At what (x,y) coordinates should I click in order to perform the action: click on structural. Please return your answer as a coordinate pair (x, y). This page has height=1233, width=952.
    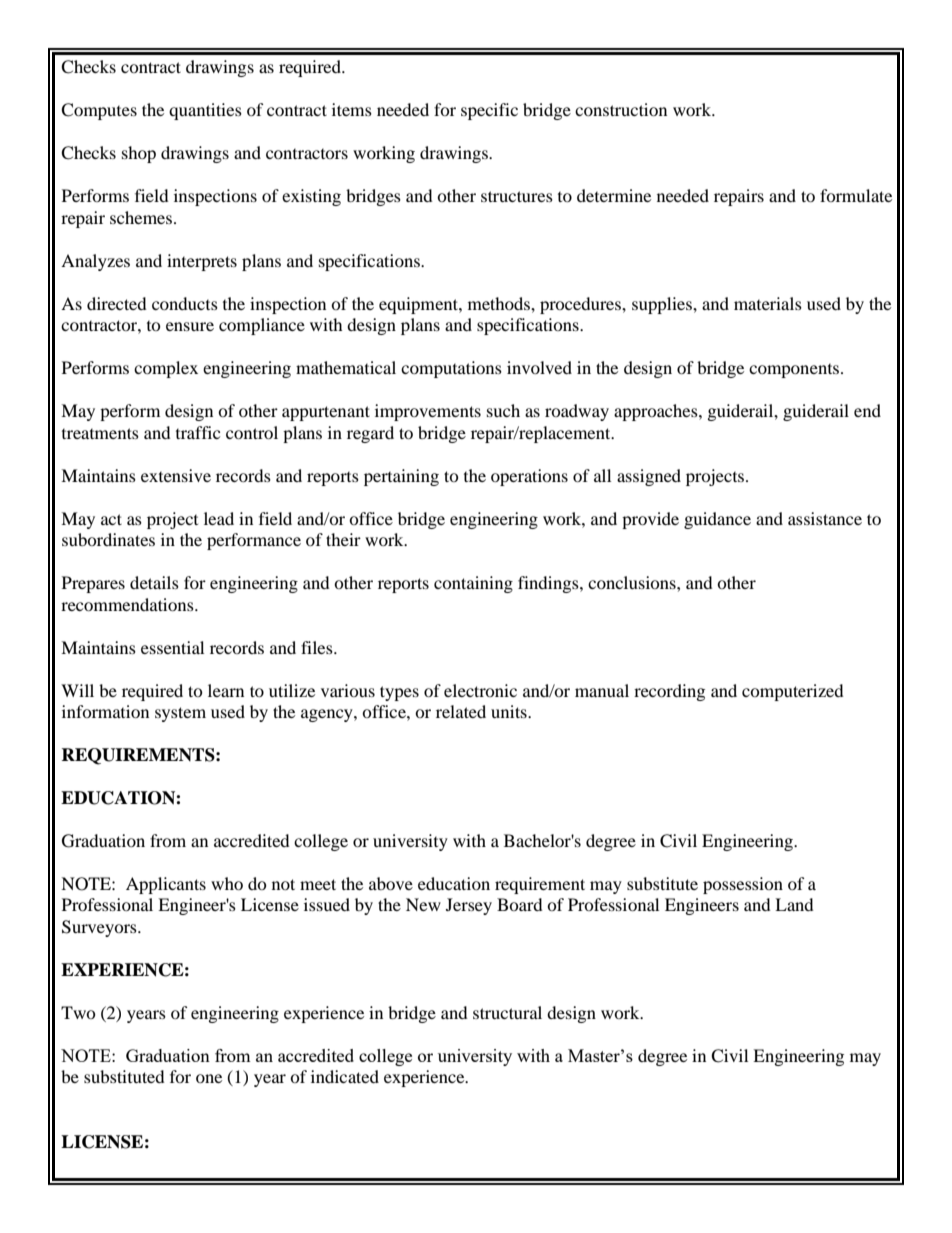
    Looking at the image, I should click on (507, 1012).
